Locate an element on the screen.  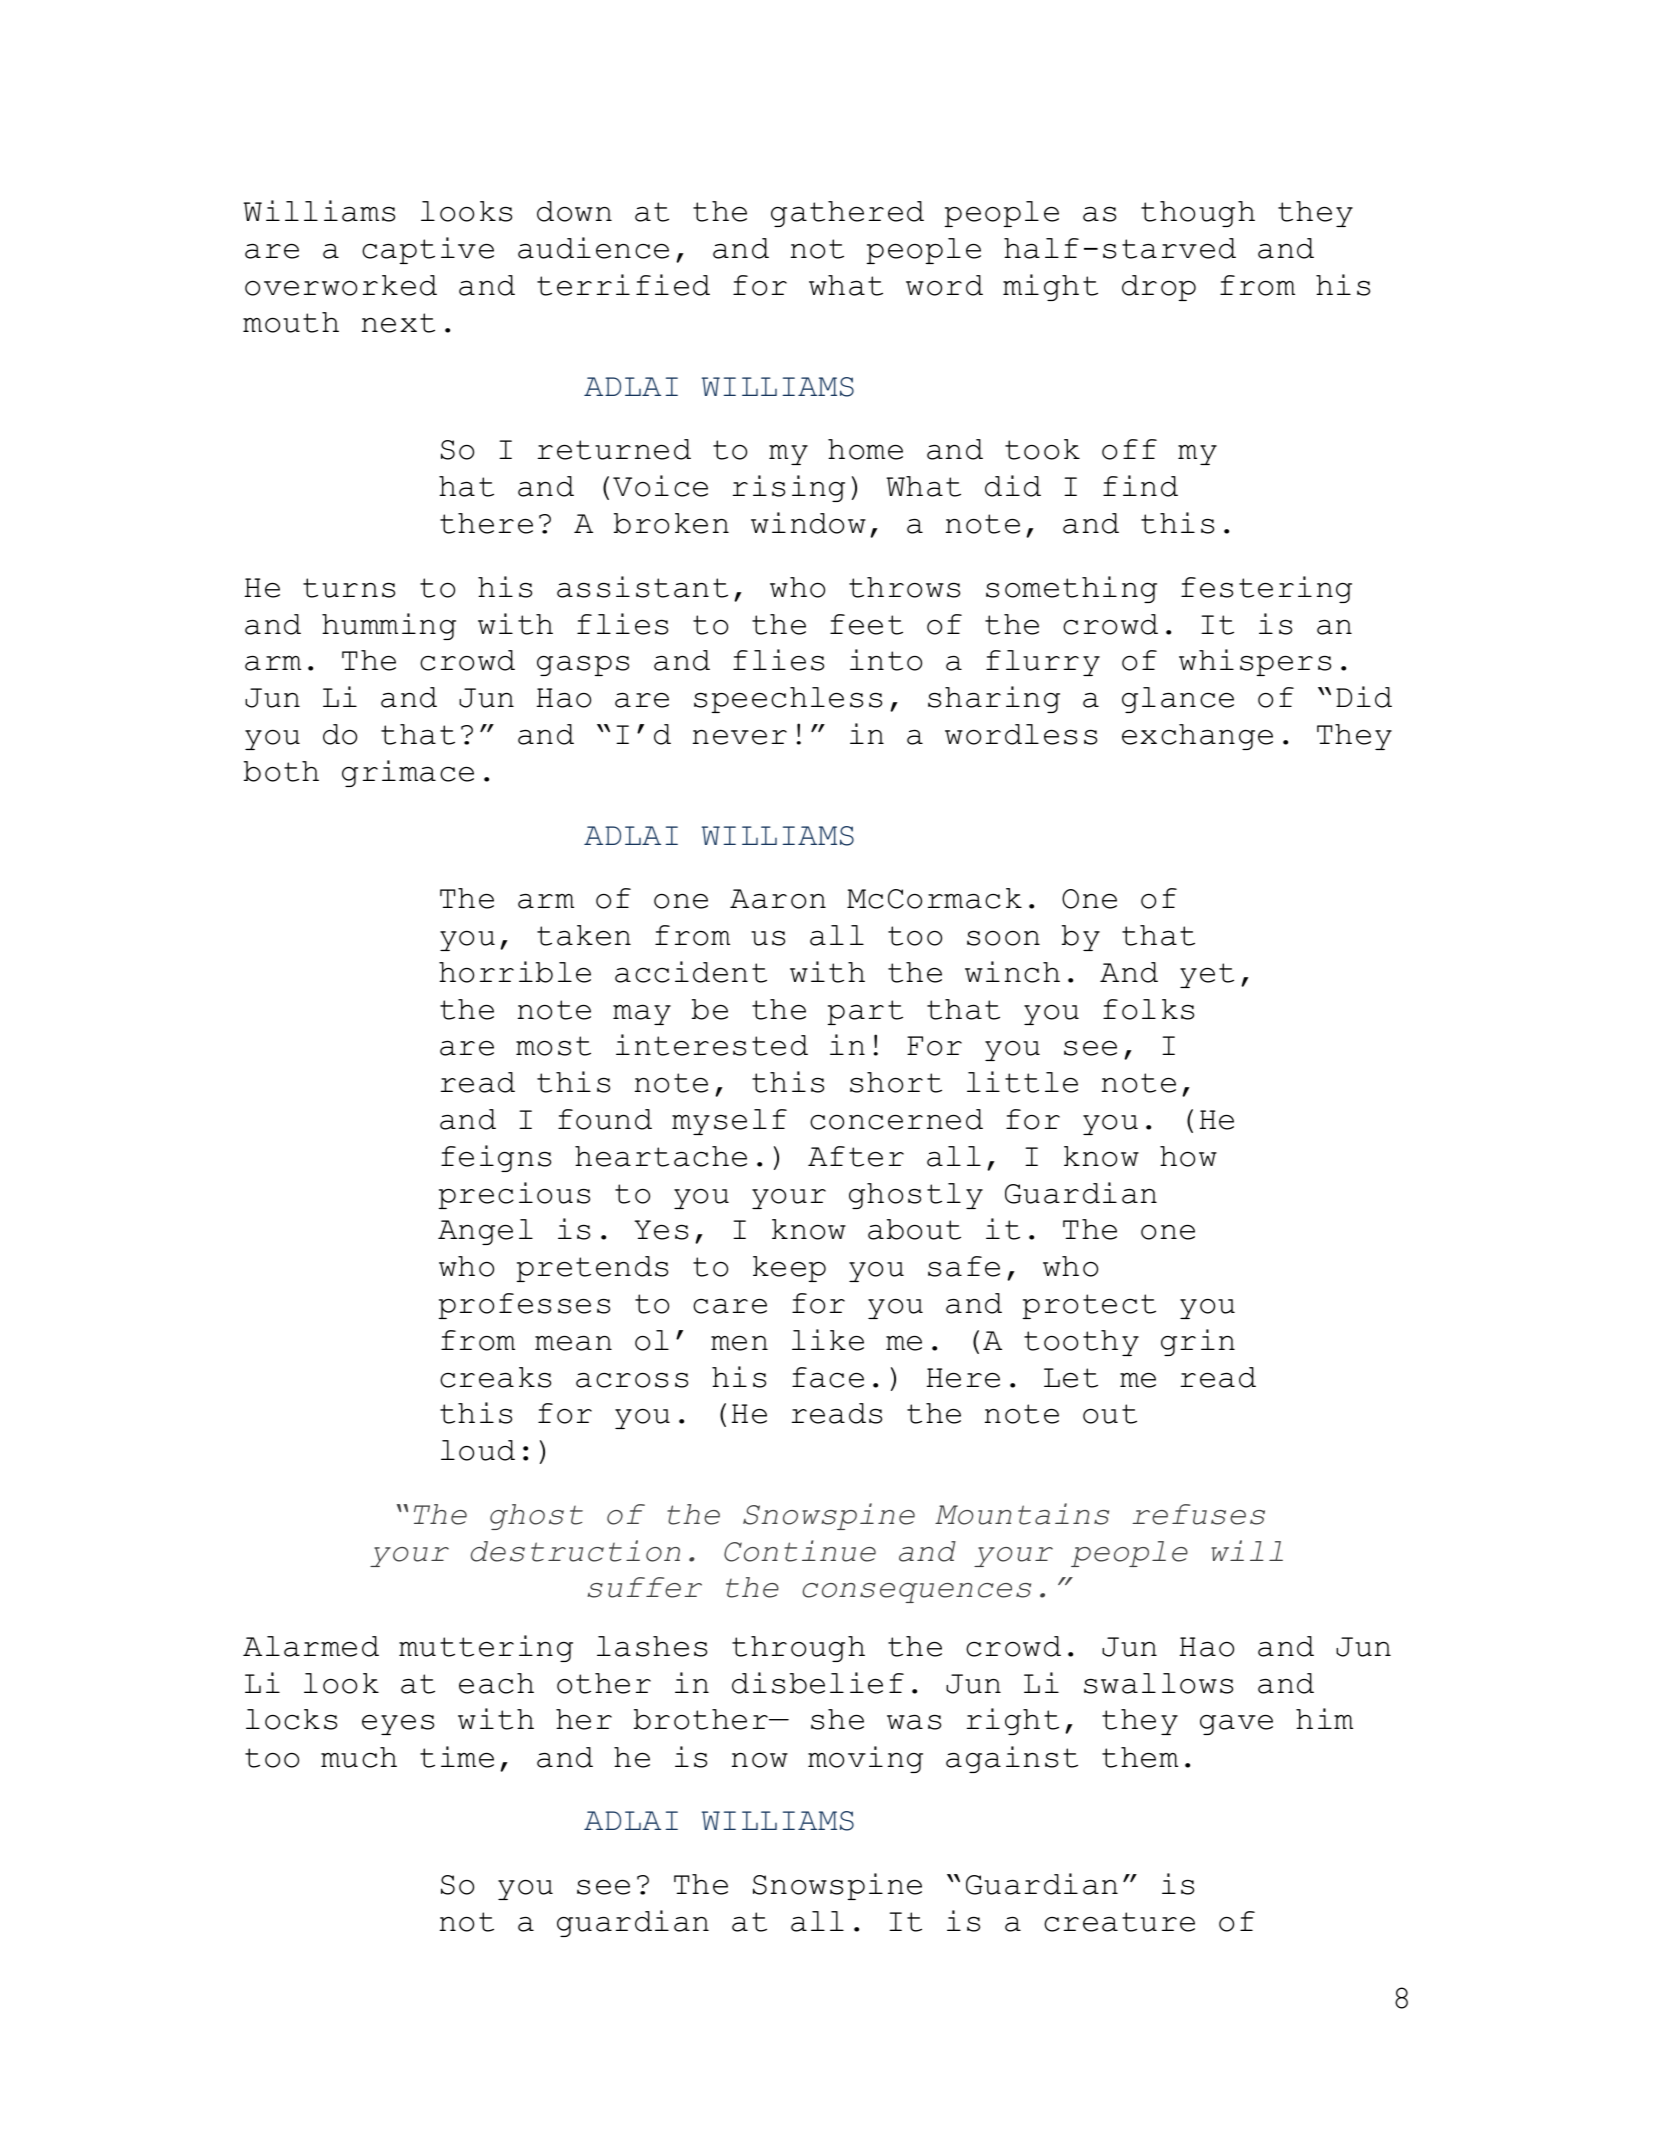
refuses is located at coordinates (1198, 1514).
